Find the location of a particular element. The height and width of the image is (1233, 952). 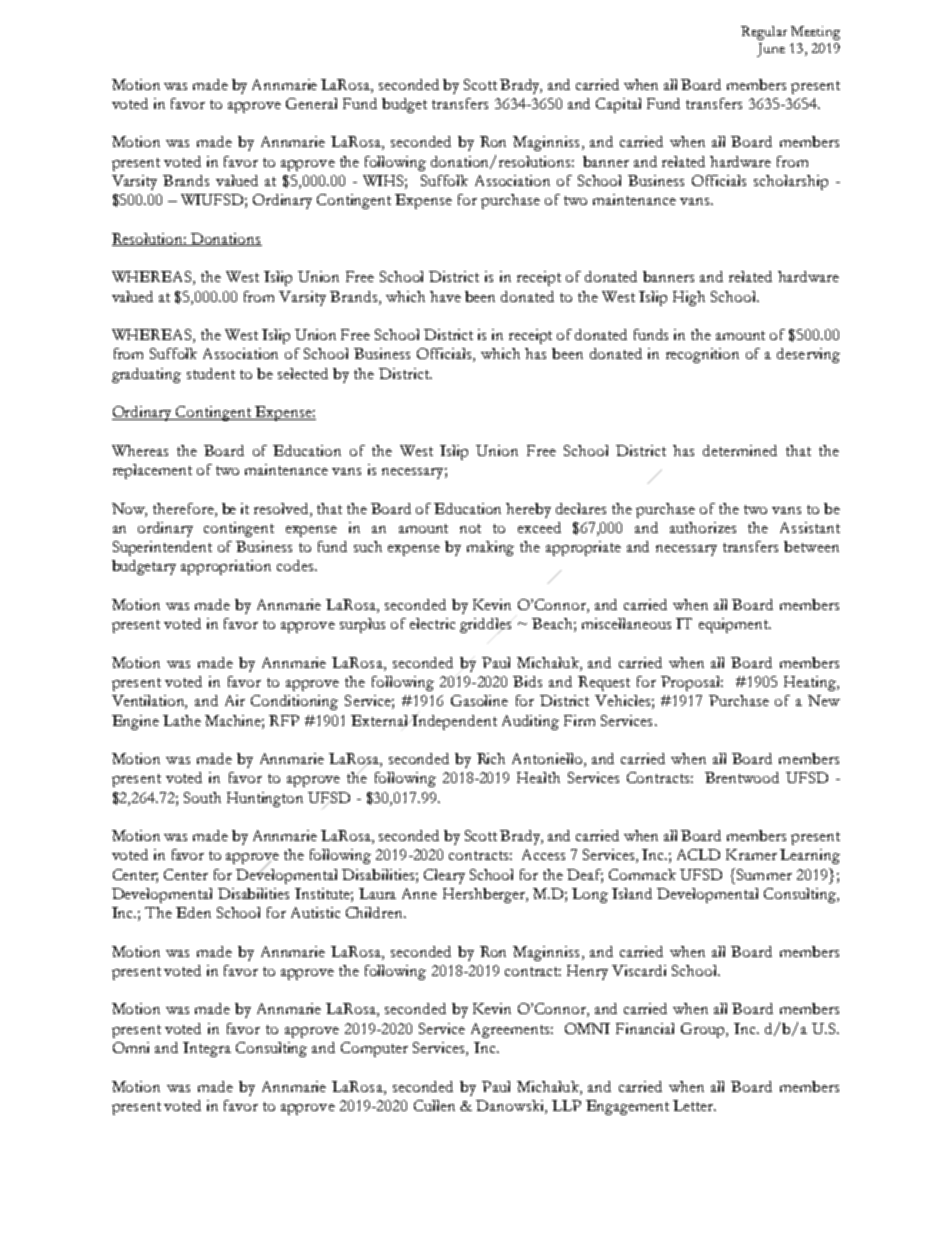

High is located at coordinates (689, 298).
